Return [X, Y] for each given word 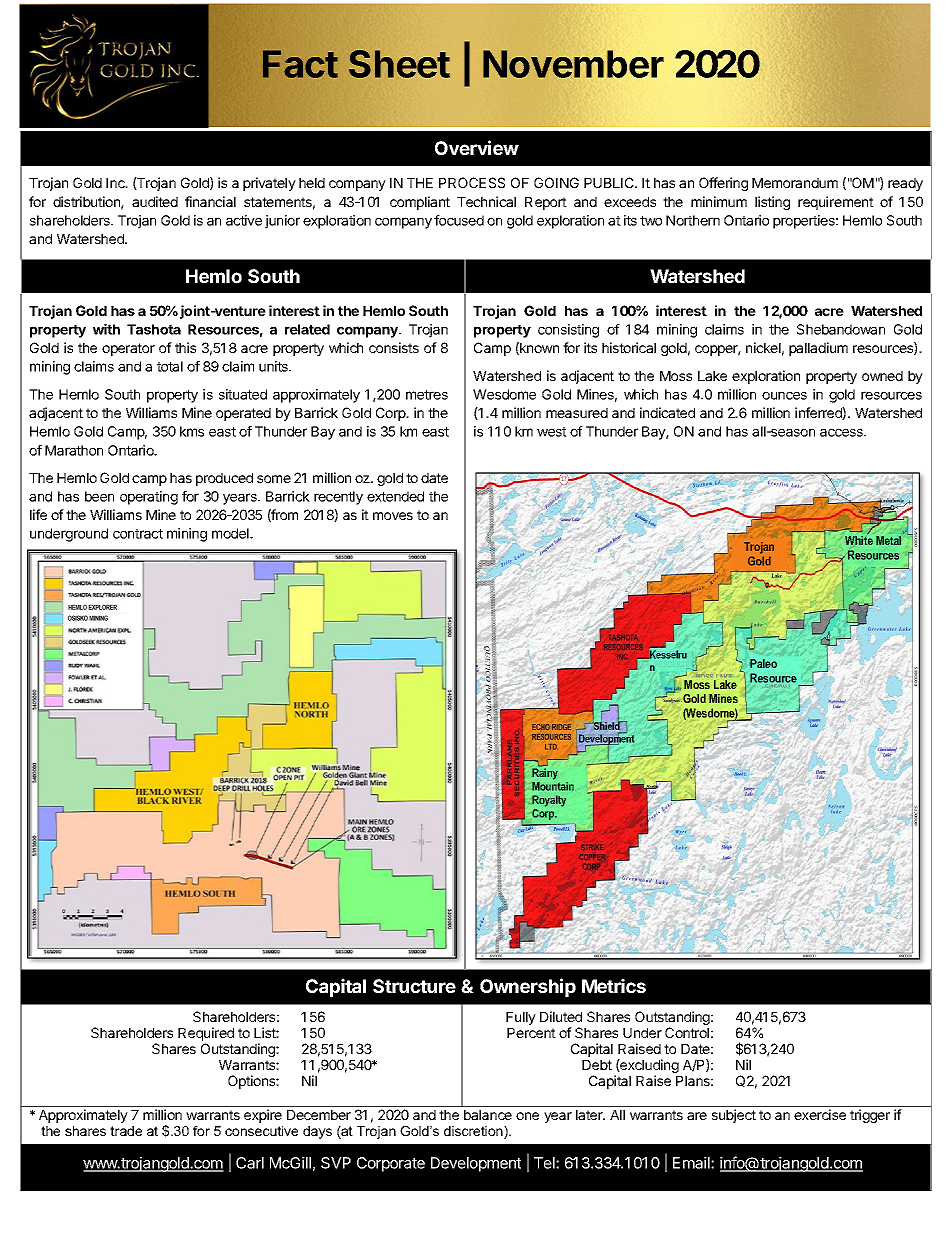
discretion [474, 1132]
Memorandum [795, 183]
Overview [477, 147]
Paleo [763, 663]
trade [126, 1131]
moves [393, 516]
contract [138, 534]
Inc [116, 183]
